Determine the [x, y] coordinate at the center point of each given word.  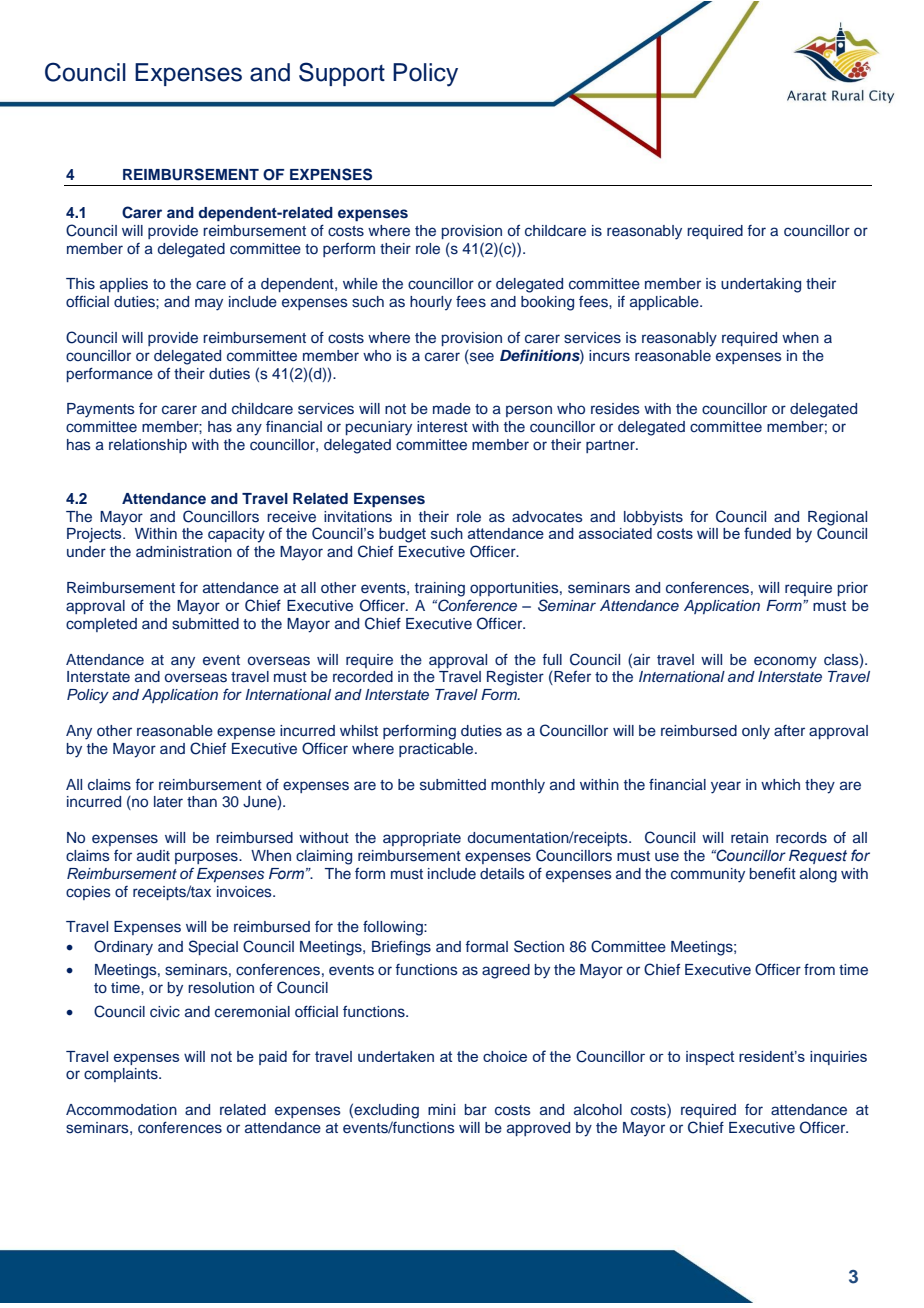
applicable [665, 303]
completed [101, 625]
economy [785, 662]
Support [342, 74]
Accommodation [121, 1110]
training [440, 589]
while [360, 283]
